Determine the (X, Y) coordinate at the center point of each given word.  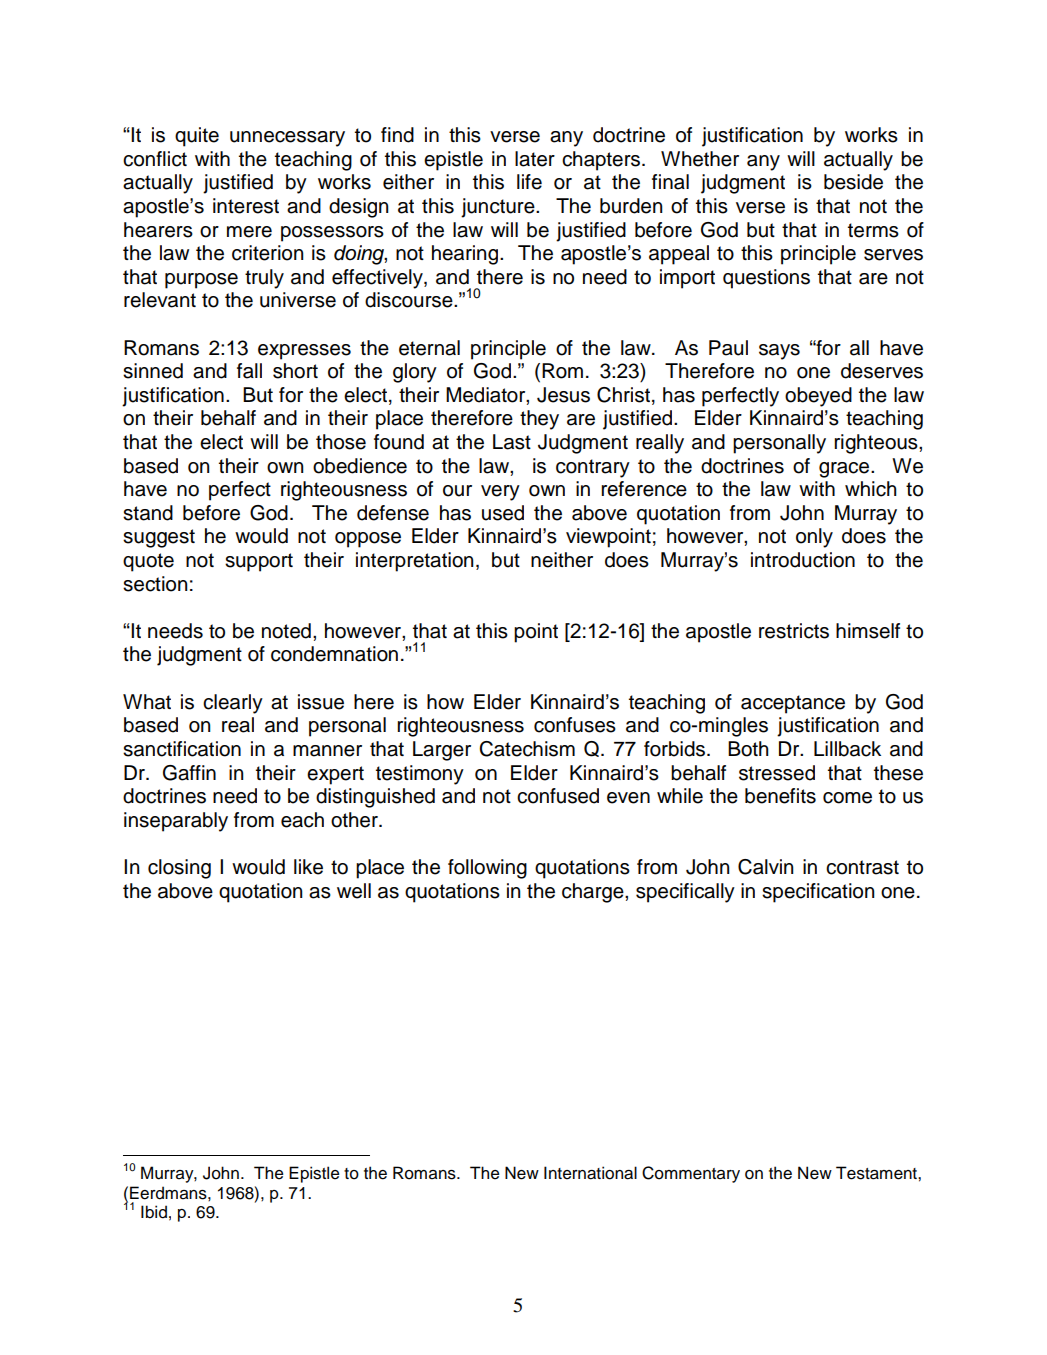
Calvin (766, 867)
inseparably (176, 822)
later (535, 159)
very (500, 493)
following (487, 869)
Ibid (154, 1212)
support (259, 562)
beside (853, 182)
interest (246, 206)
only (814, 538)
